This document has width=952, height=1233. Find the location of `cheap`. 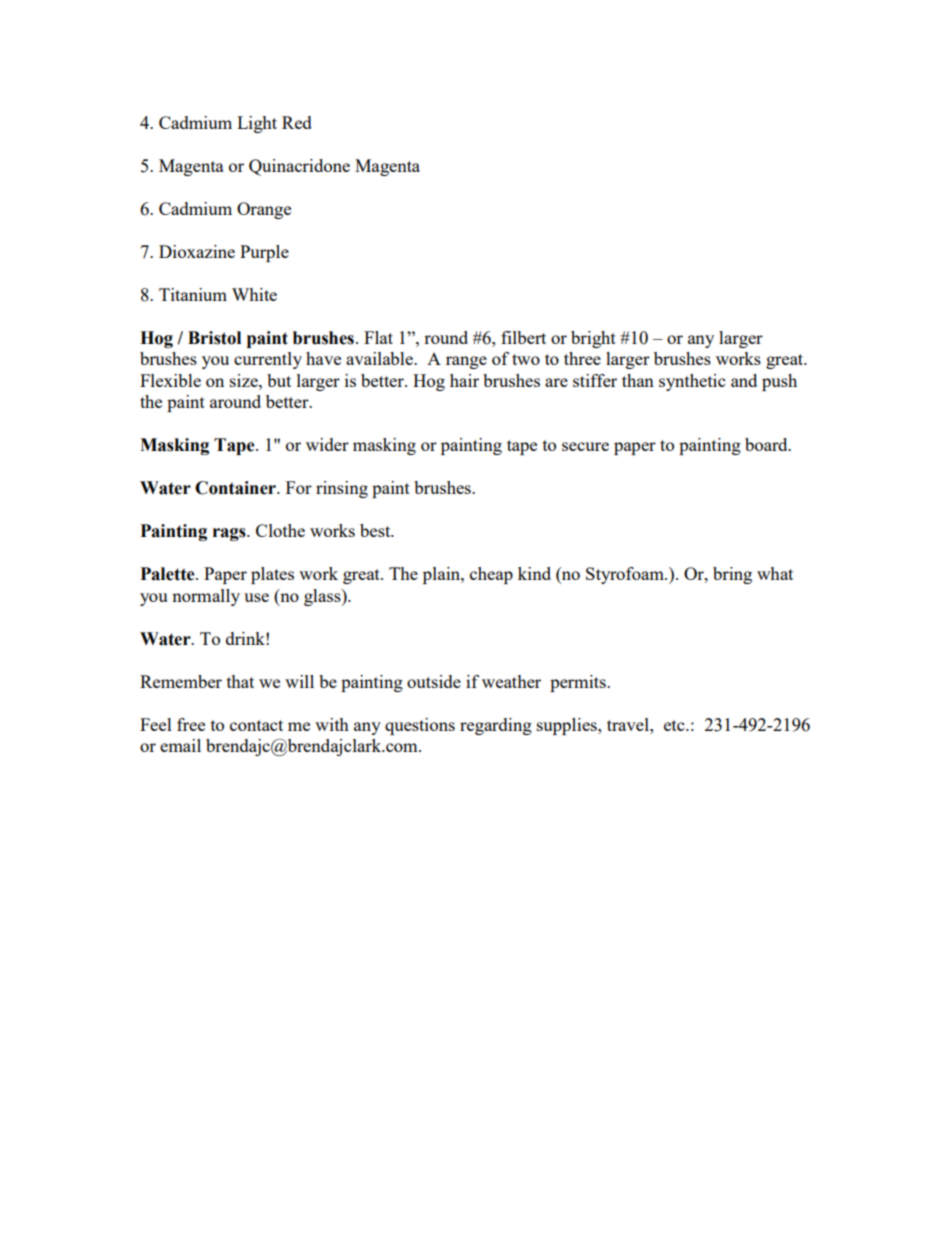

cheap is located at coordinates (491, 575).
